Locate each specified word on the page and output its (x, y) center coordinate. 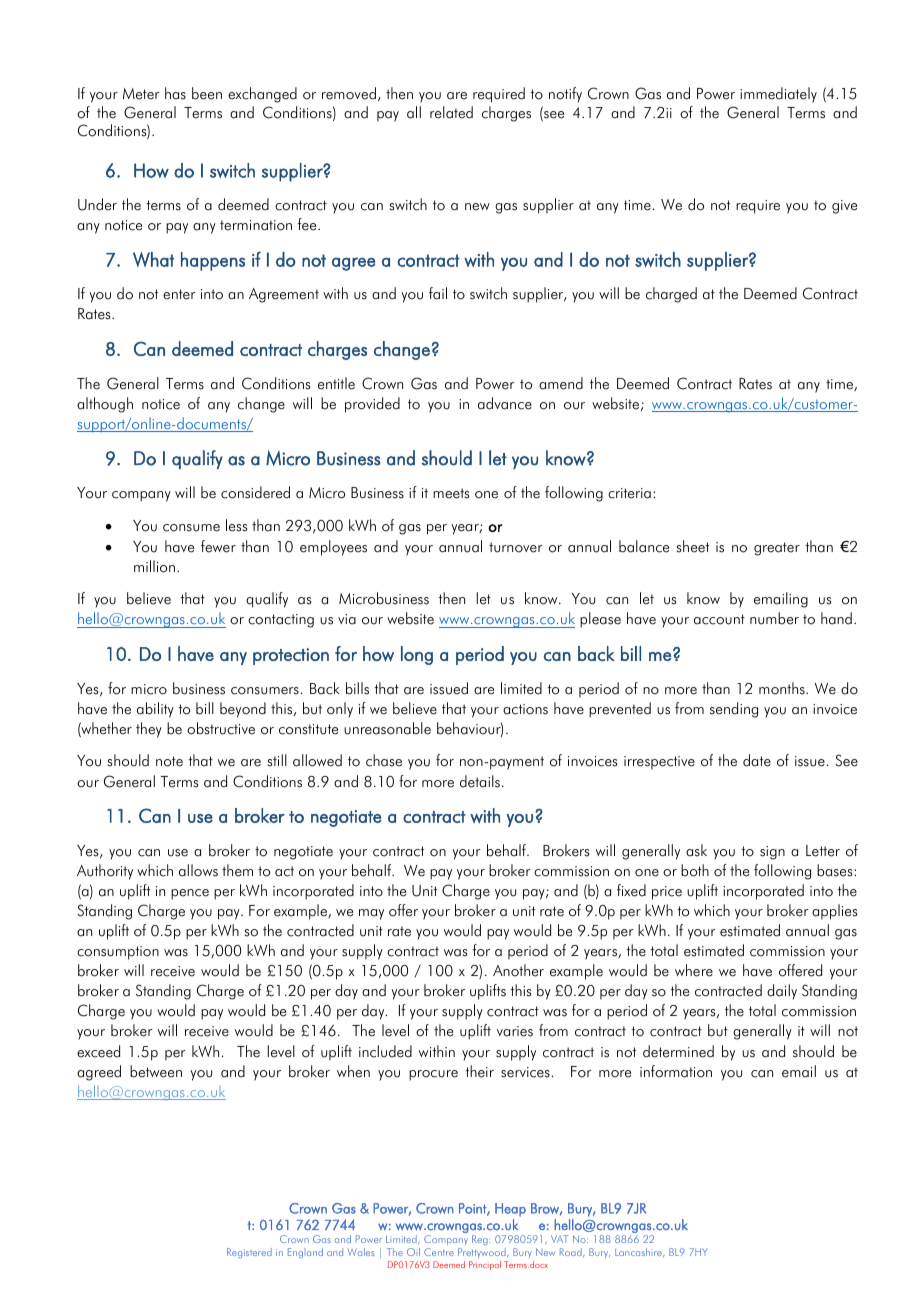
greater (777, 549)
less (237, 525)
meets (451, 493)
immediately (778, 95)
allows (198, 870)
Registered (249, 1253)
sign (772, 853)
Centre (439, 1252)
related (451, 112)
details (480, 781)
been (207, 93)
